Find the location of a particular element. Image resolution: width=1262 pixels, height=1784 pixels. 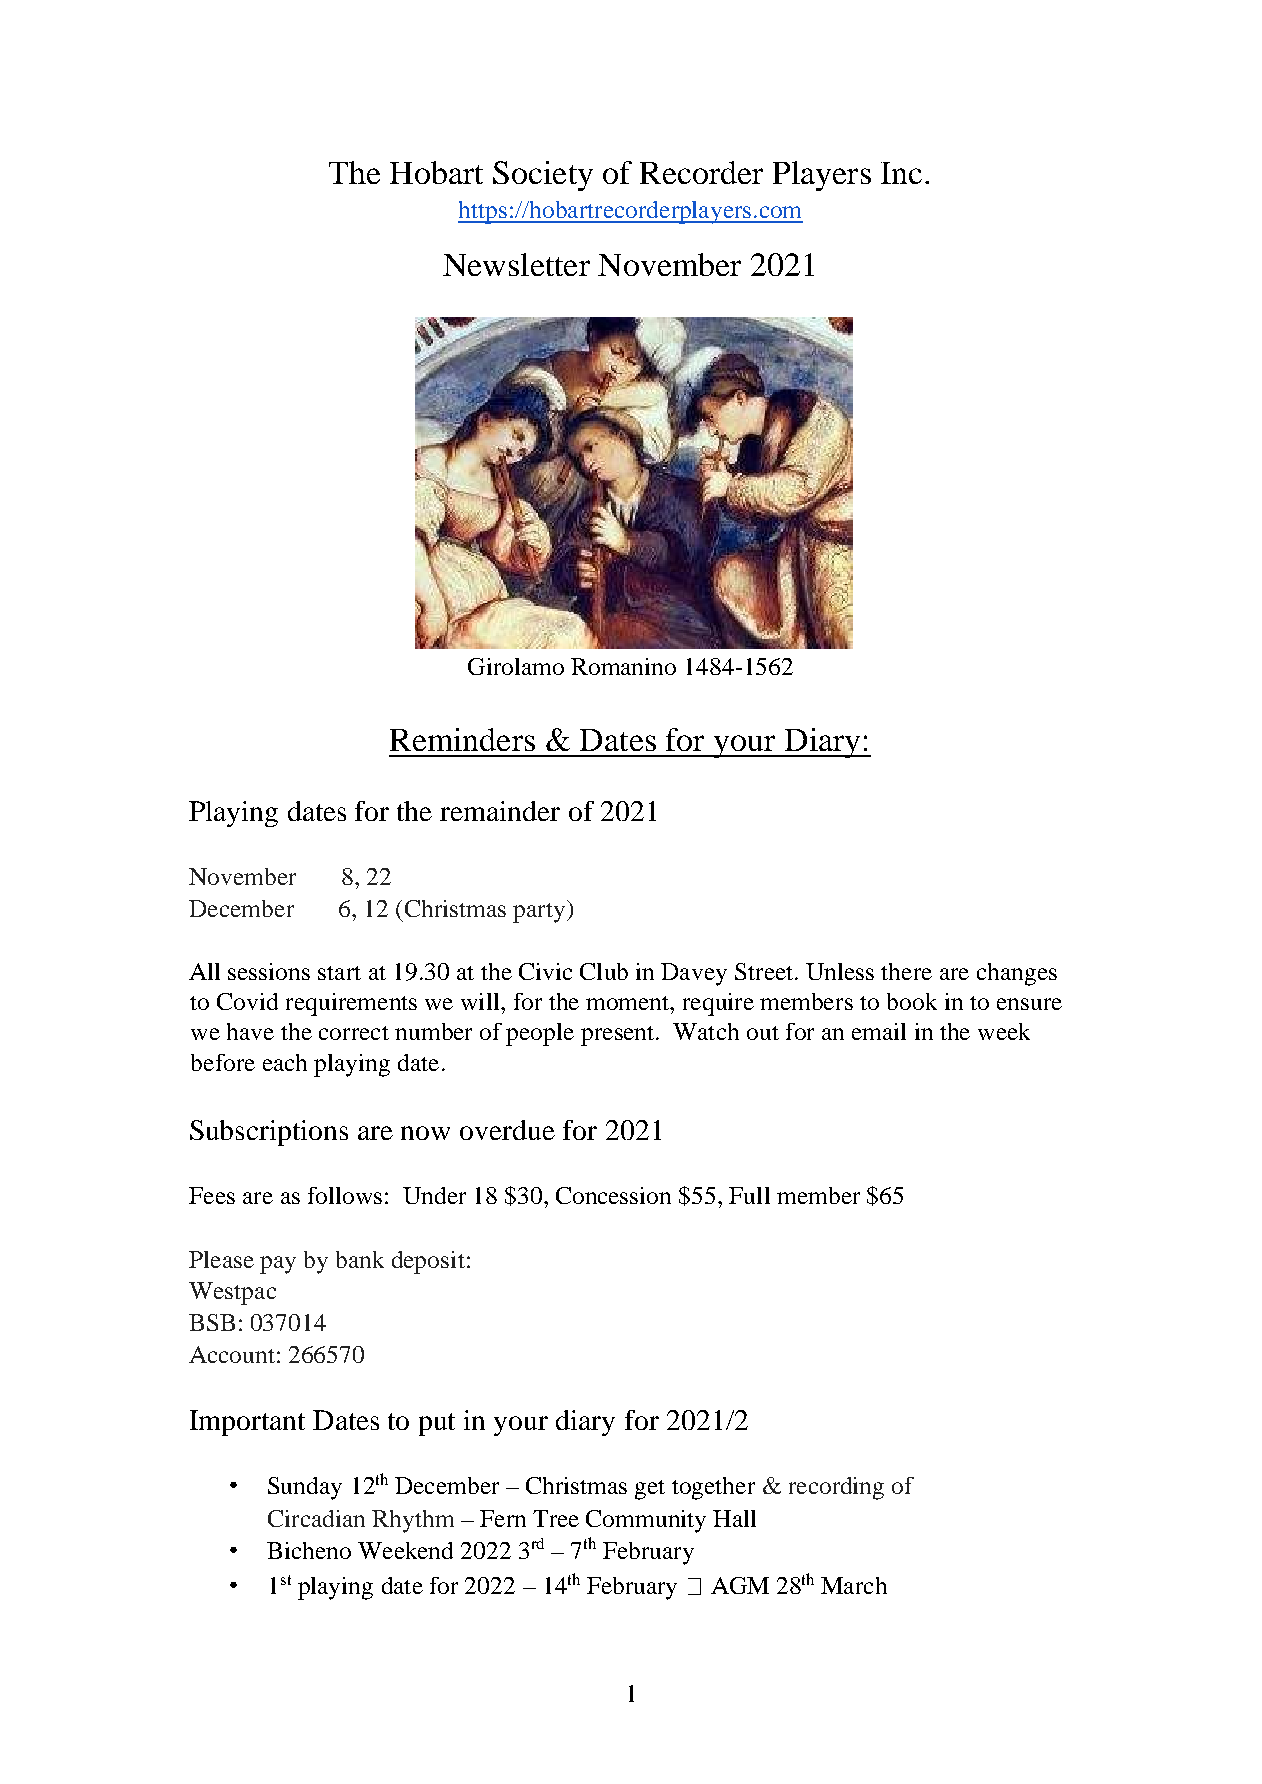

email is located at coordinates (879, 1031).
